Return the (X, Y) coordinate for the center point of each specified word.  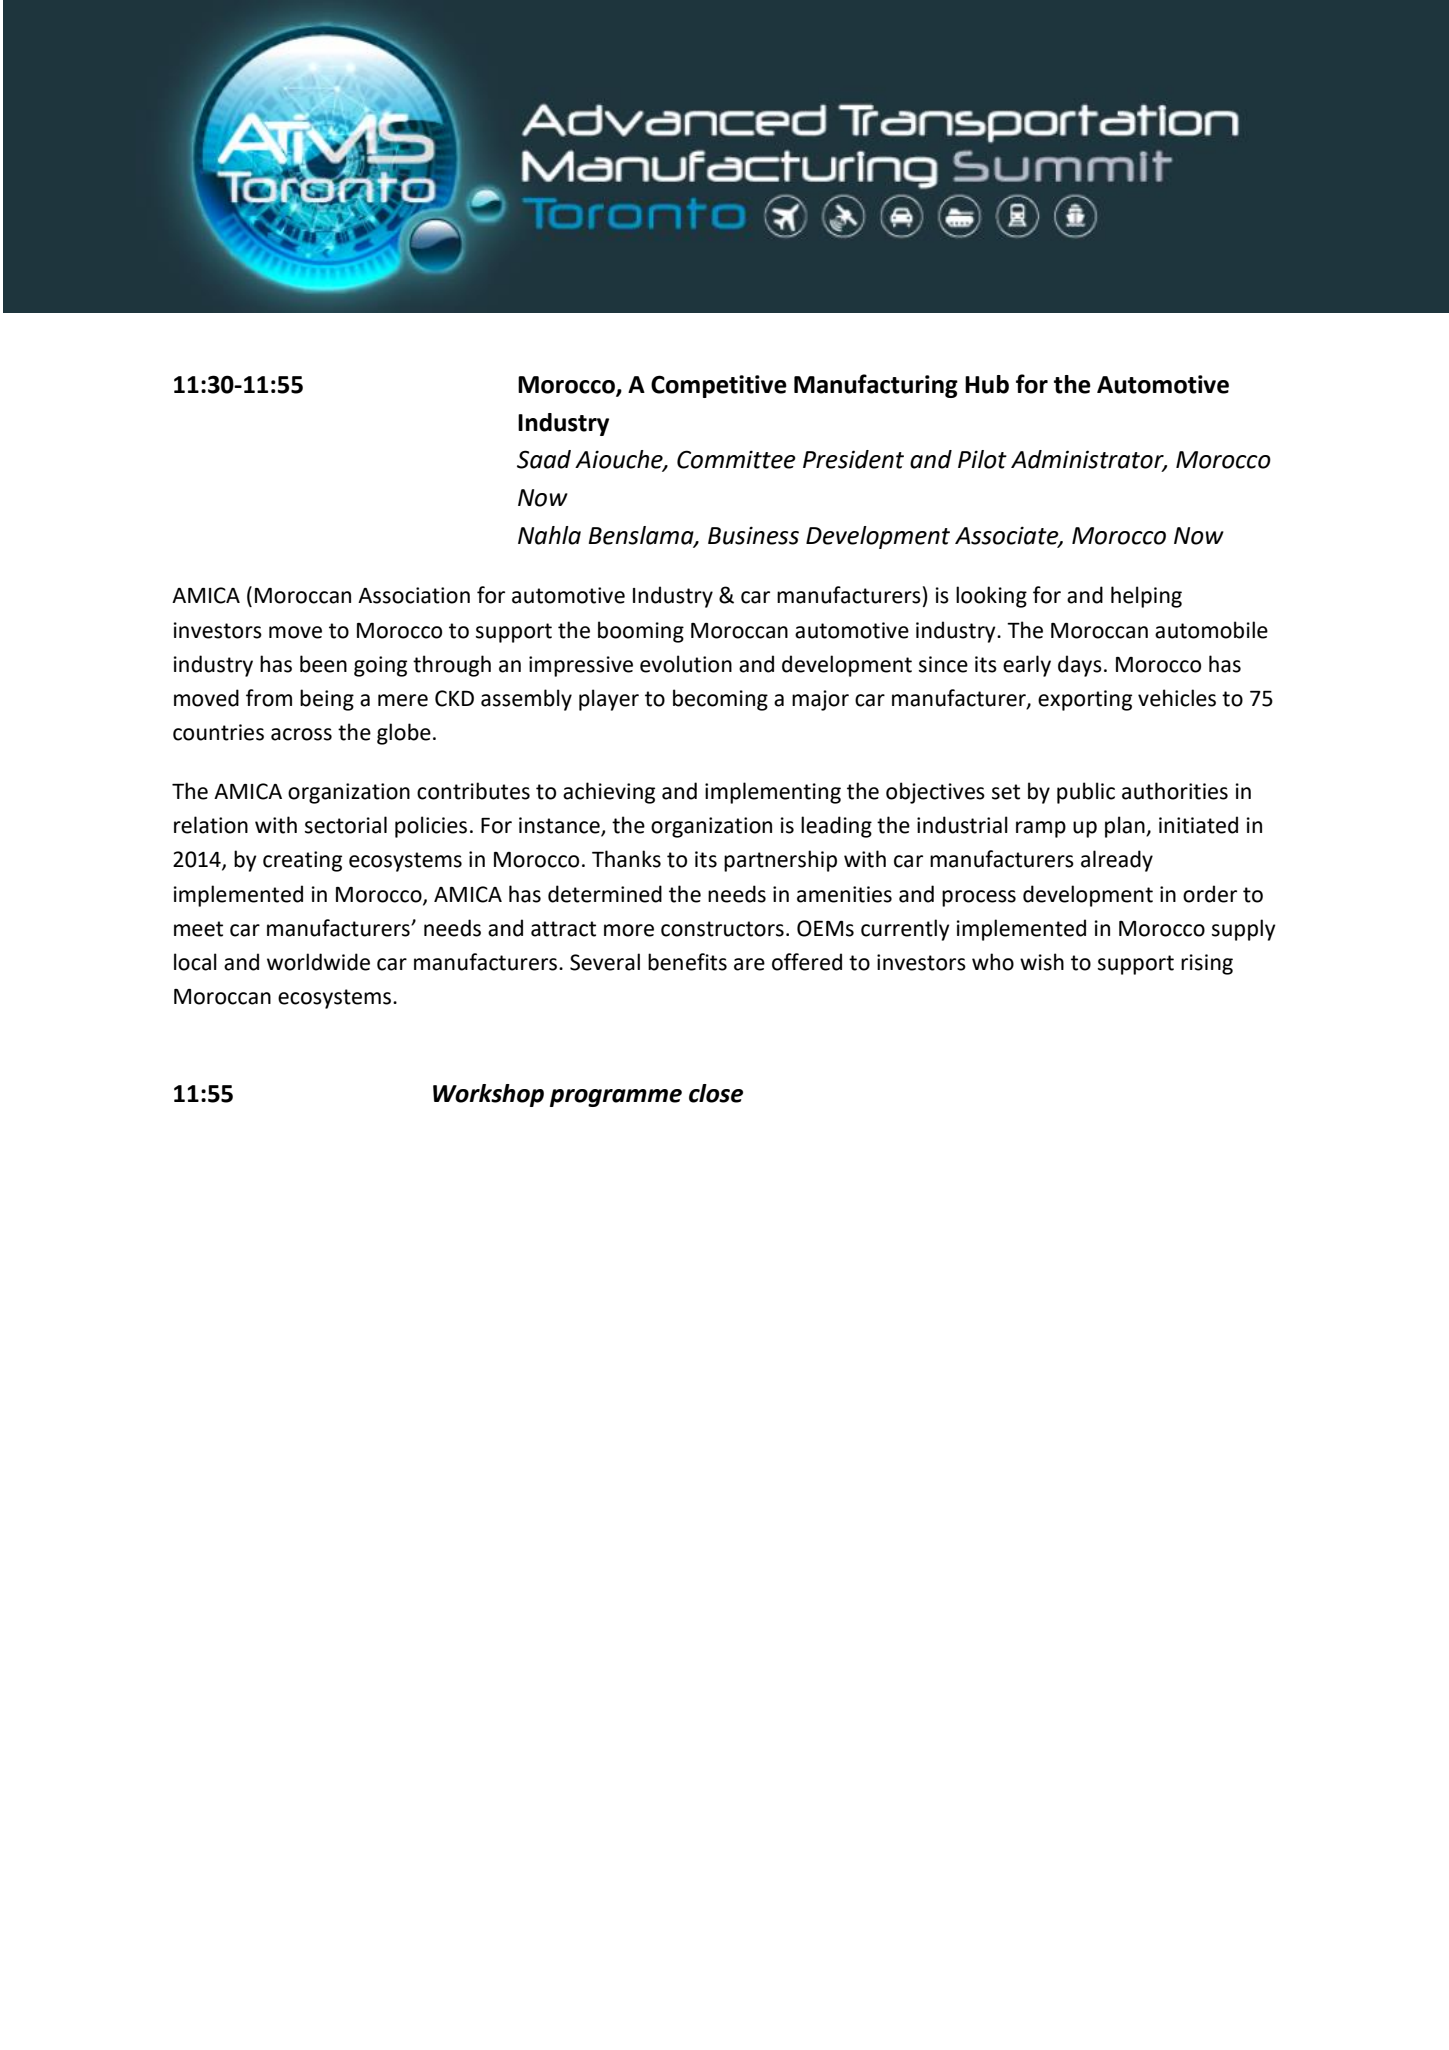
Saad (544, 459)
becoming (720, 700)
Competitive (719, 386)
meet (198, 929)
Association (414, 595)
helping (1146, 597)
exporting (1085, 700)
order (1210, 894)
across (301, 734)
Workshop (488, 1095)
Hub (987, 384)
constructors (722, 929)
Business (753, 535)
